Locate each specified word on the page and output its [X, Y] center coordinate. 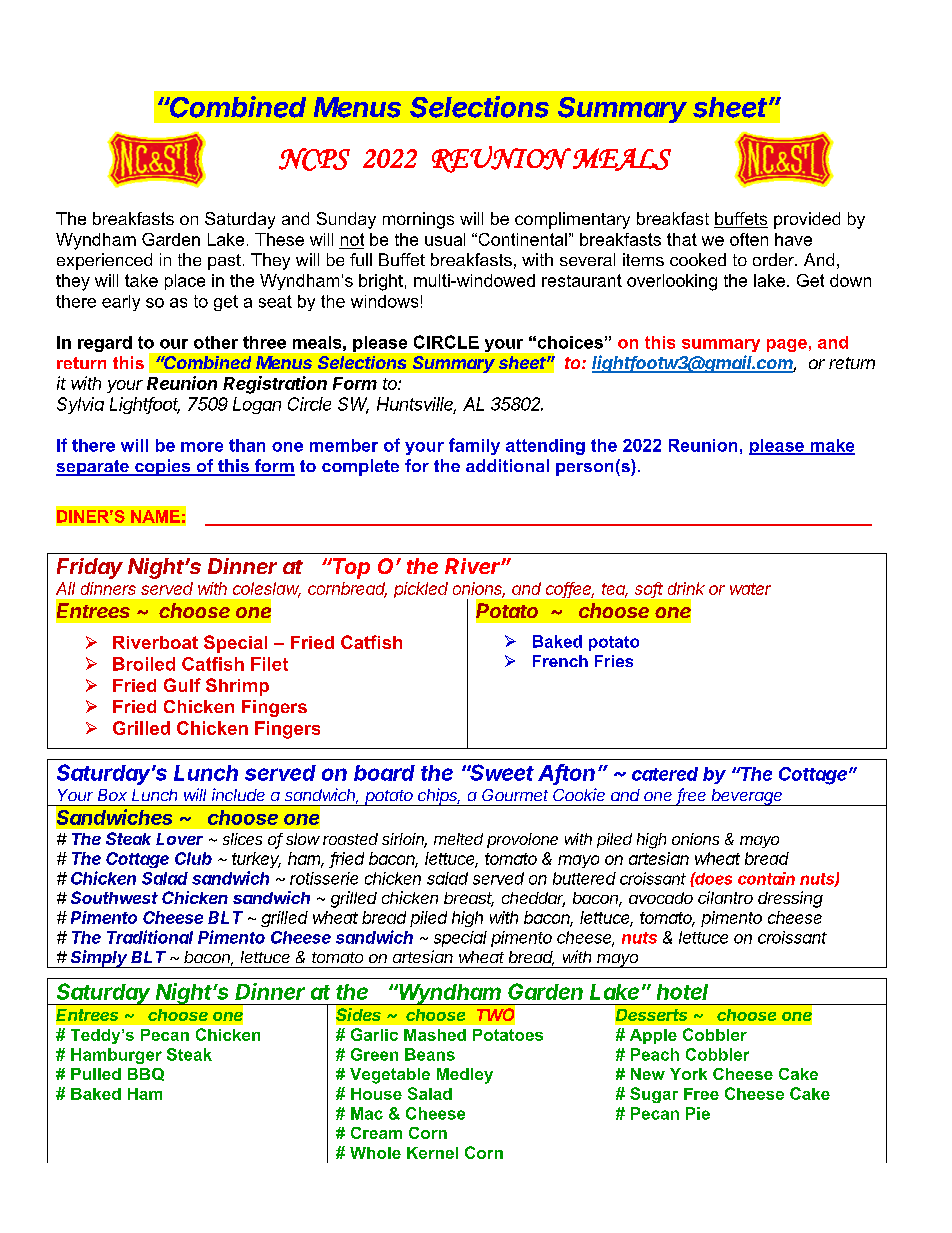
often [749, 239]
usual [445, 239]
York [688, 1074]
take [141, 280]
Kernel [432, 1153]
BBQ [146, 1074]
